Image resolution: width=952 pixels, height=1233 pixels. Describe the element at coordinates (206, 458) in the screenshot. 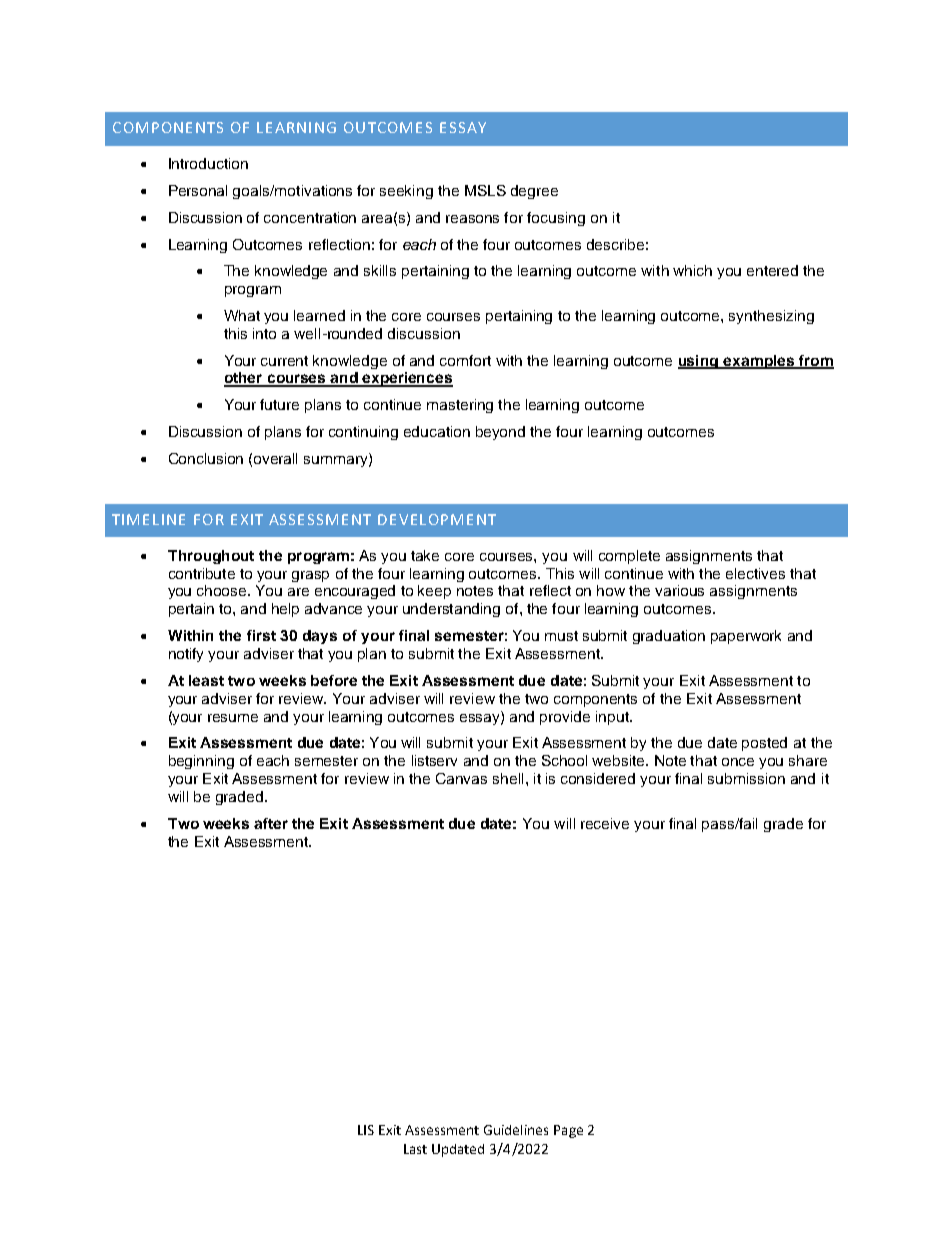

I see `Conclusion` at that location.
